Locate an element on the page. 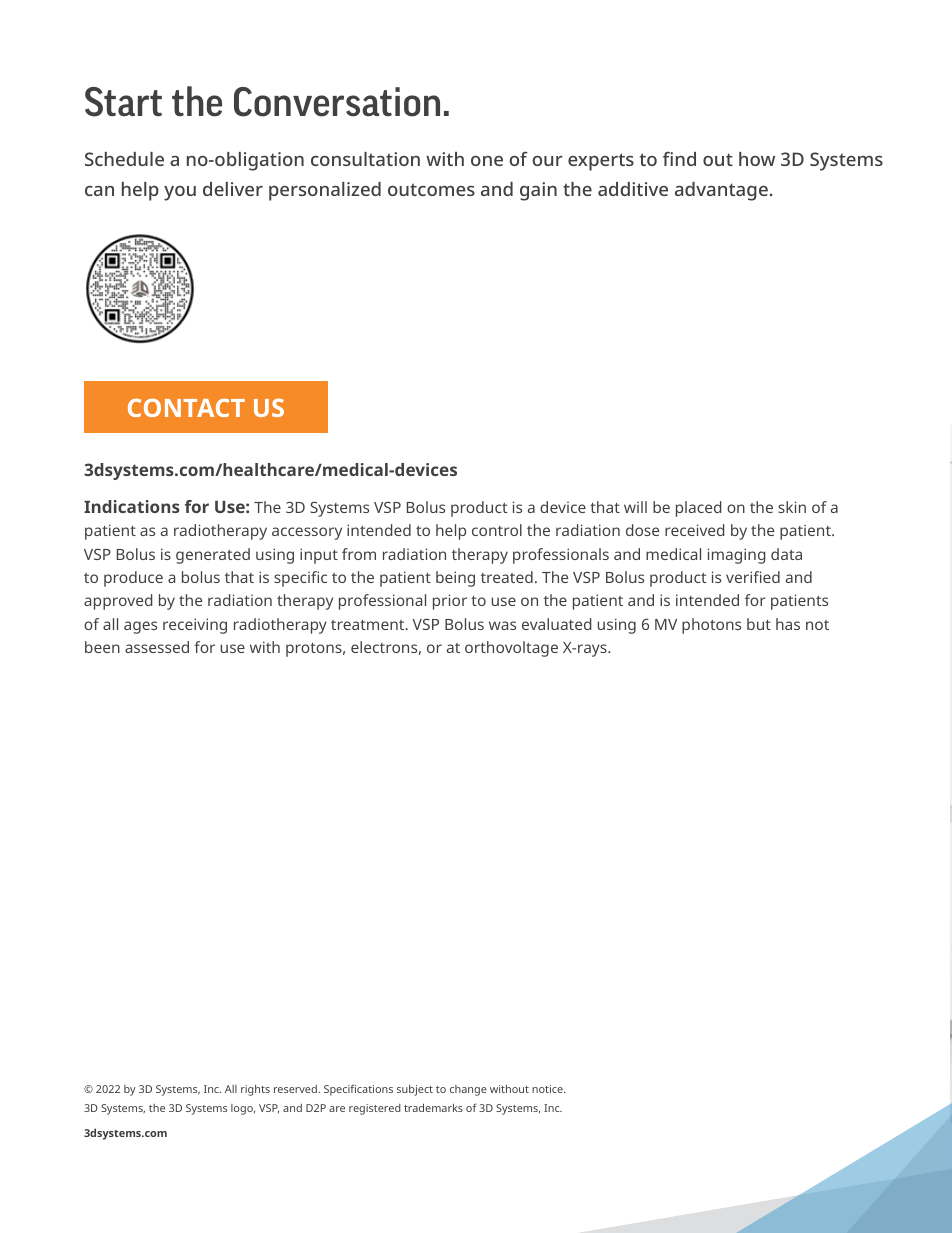 This document has height=1233, width=952. assessed is located at coordinates (157, 647).
